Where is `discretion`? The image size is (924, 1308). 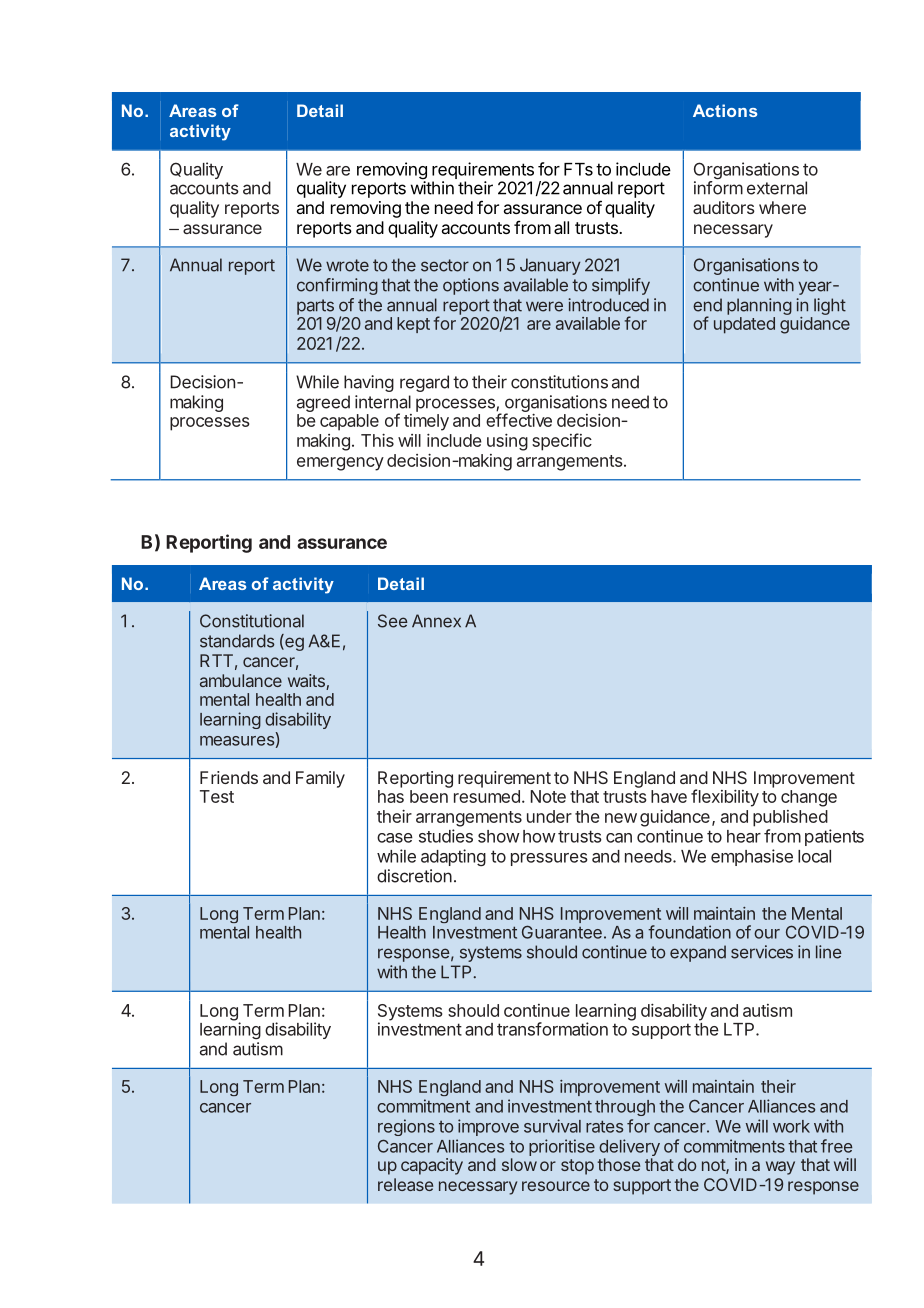
discretion is located at coordinates (414, 876).
